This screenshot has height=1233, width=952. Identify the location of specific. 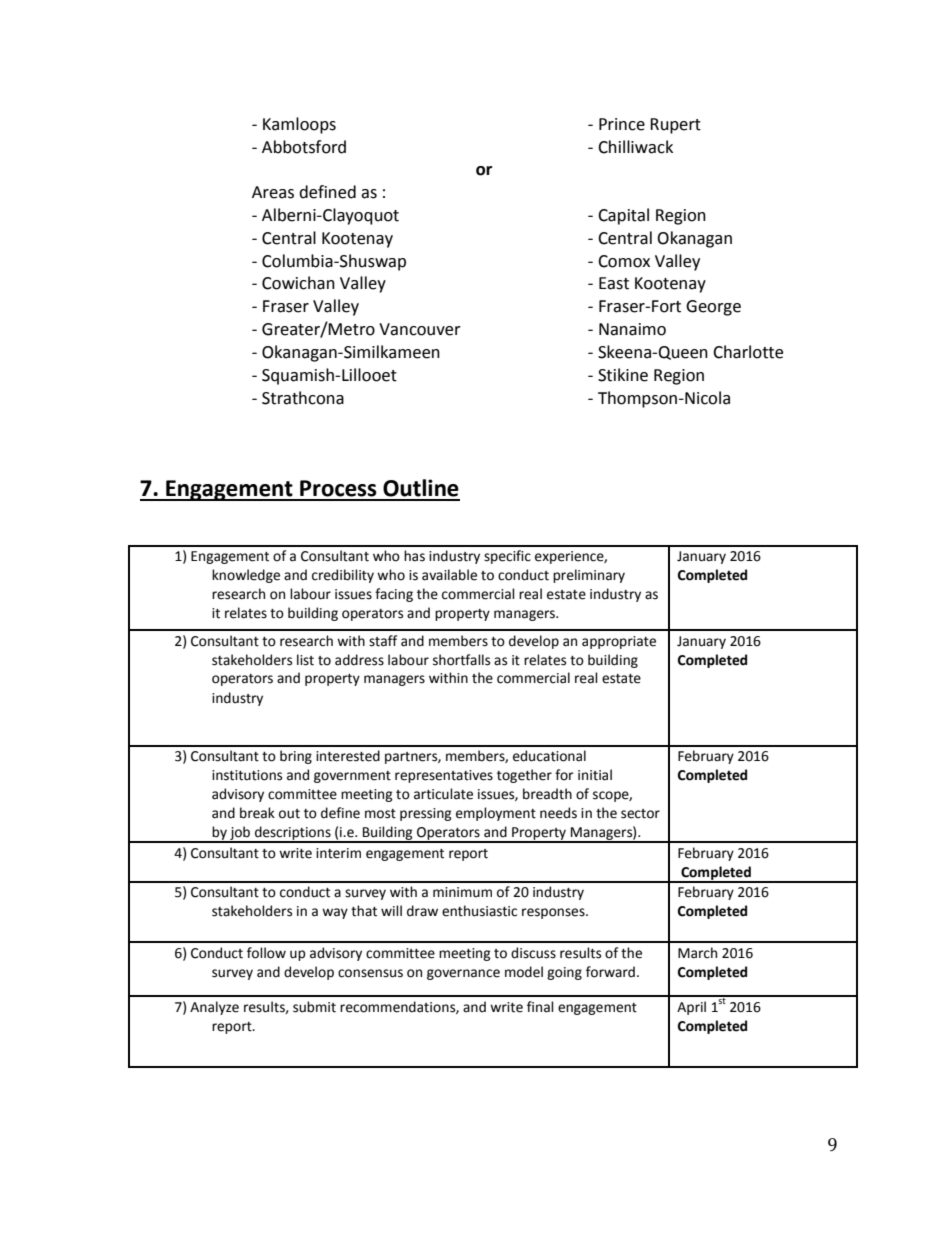
(507, 557).
